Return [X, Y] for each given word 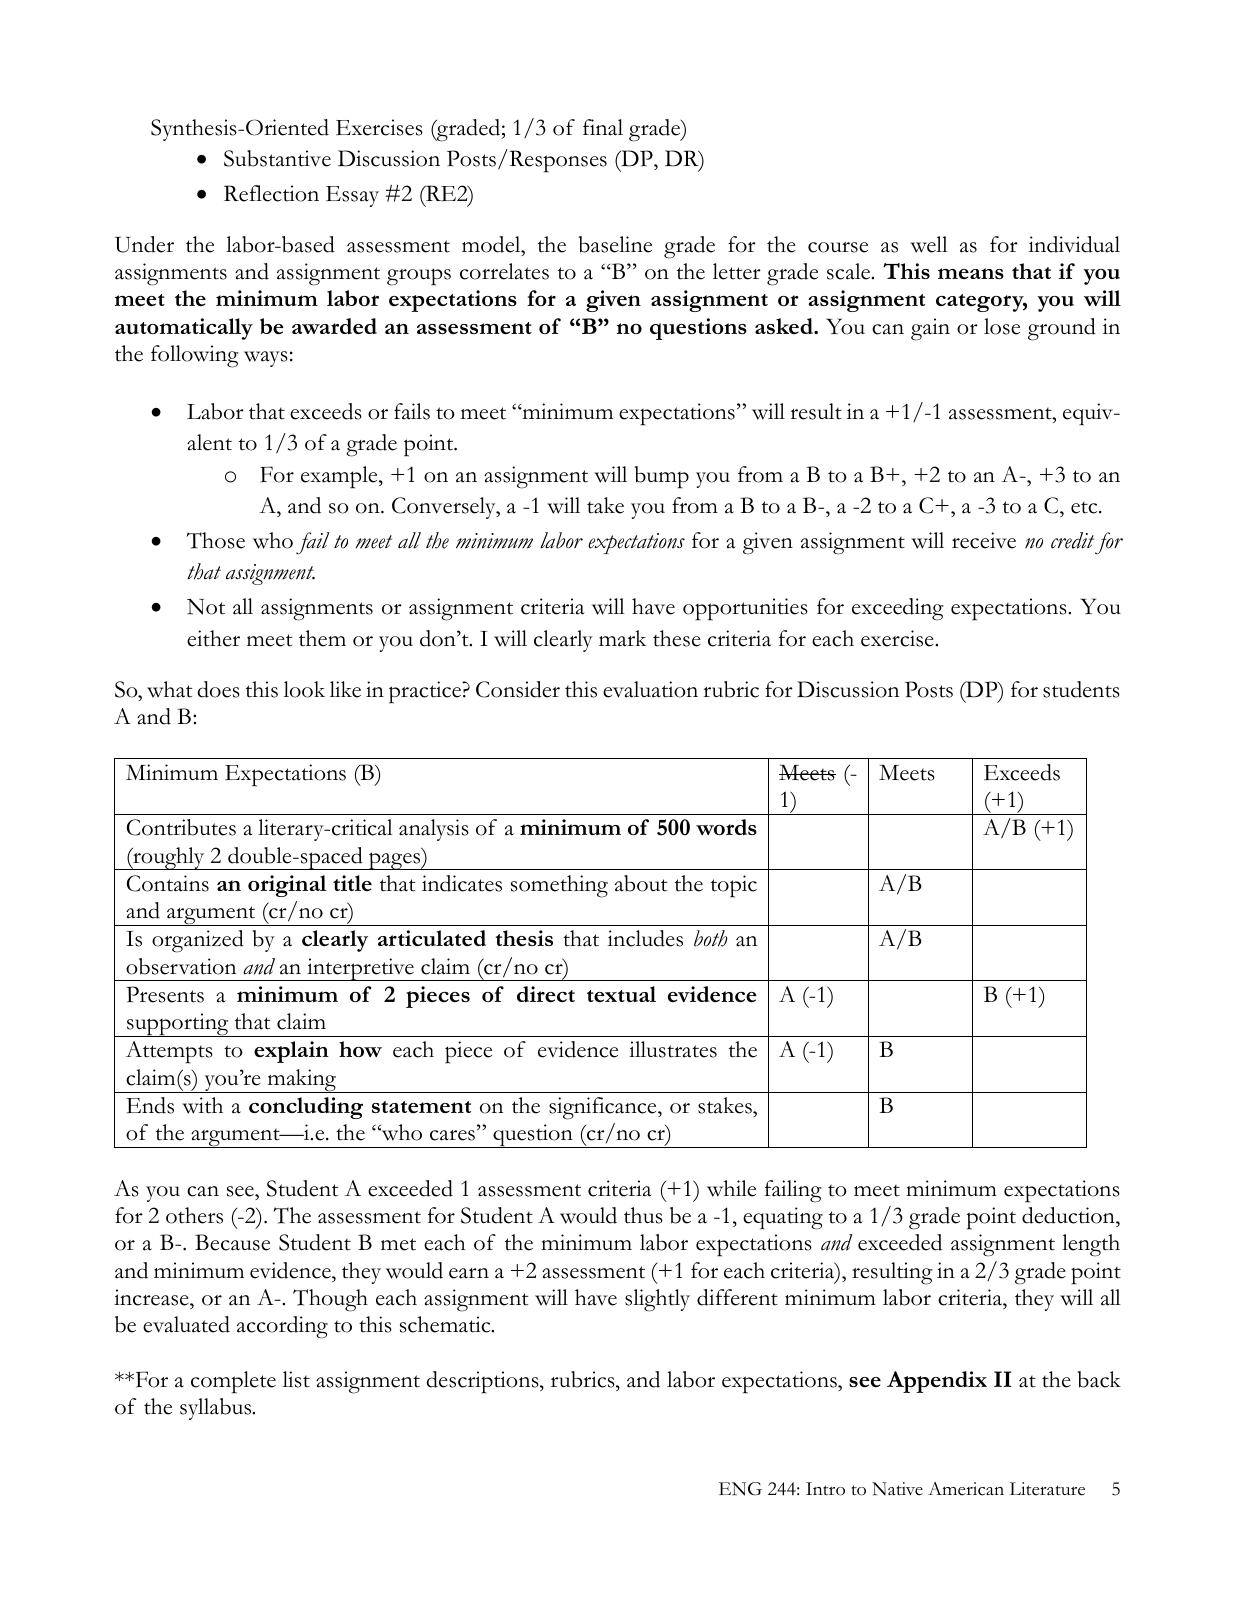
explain [291, 1052]
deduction [1069, 1217]
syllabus [217, 1409]
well [929, 244]
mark [623, 638]
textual [621, 994]
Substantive [277, 158]
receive [984, 540]
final [603, 127]
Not [206, 607]
